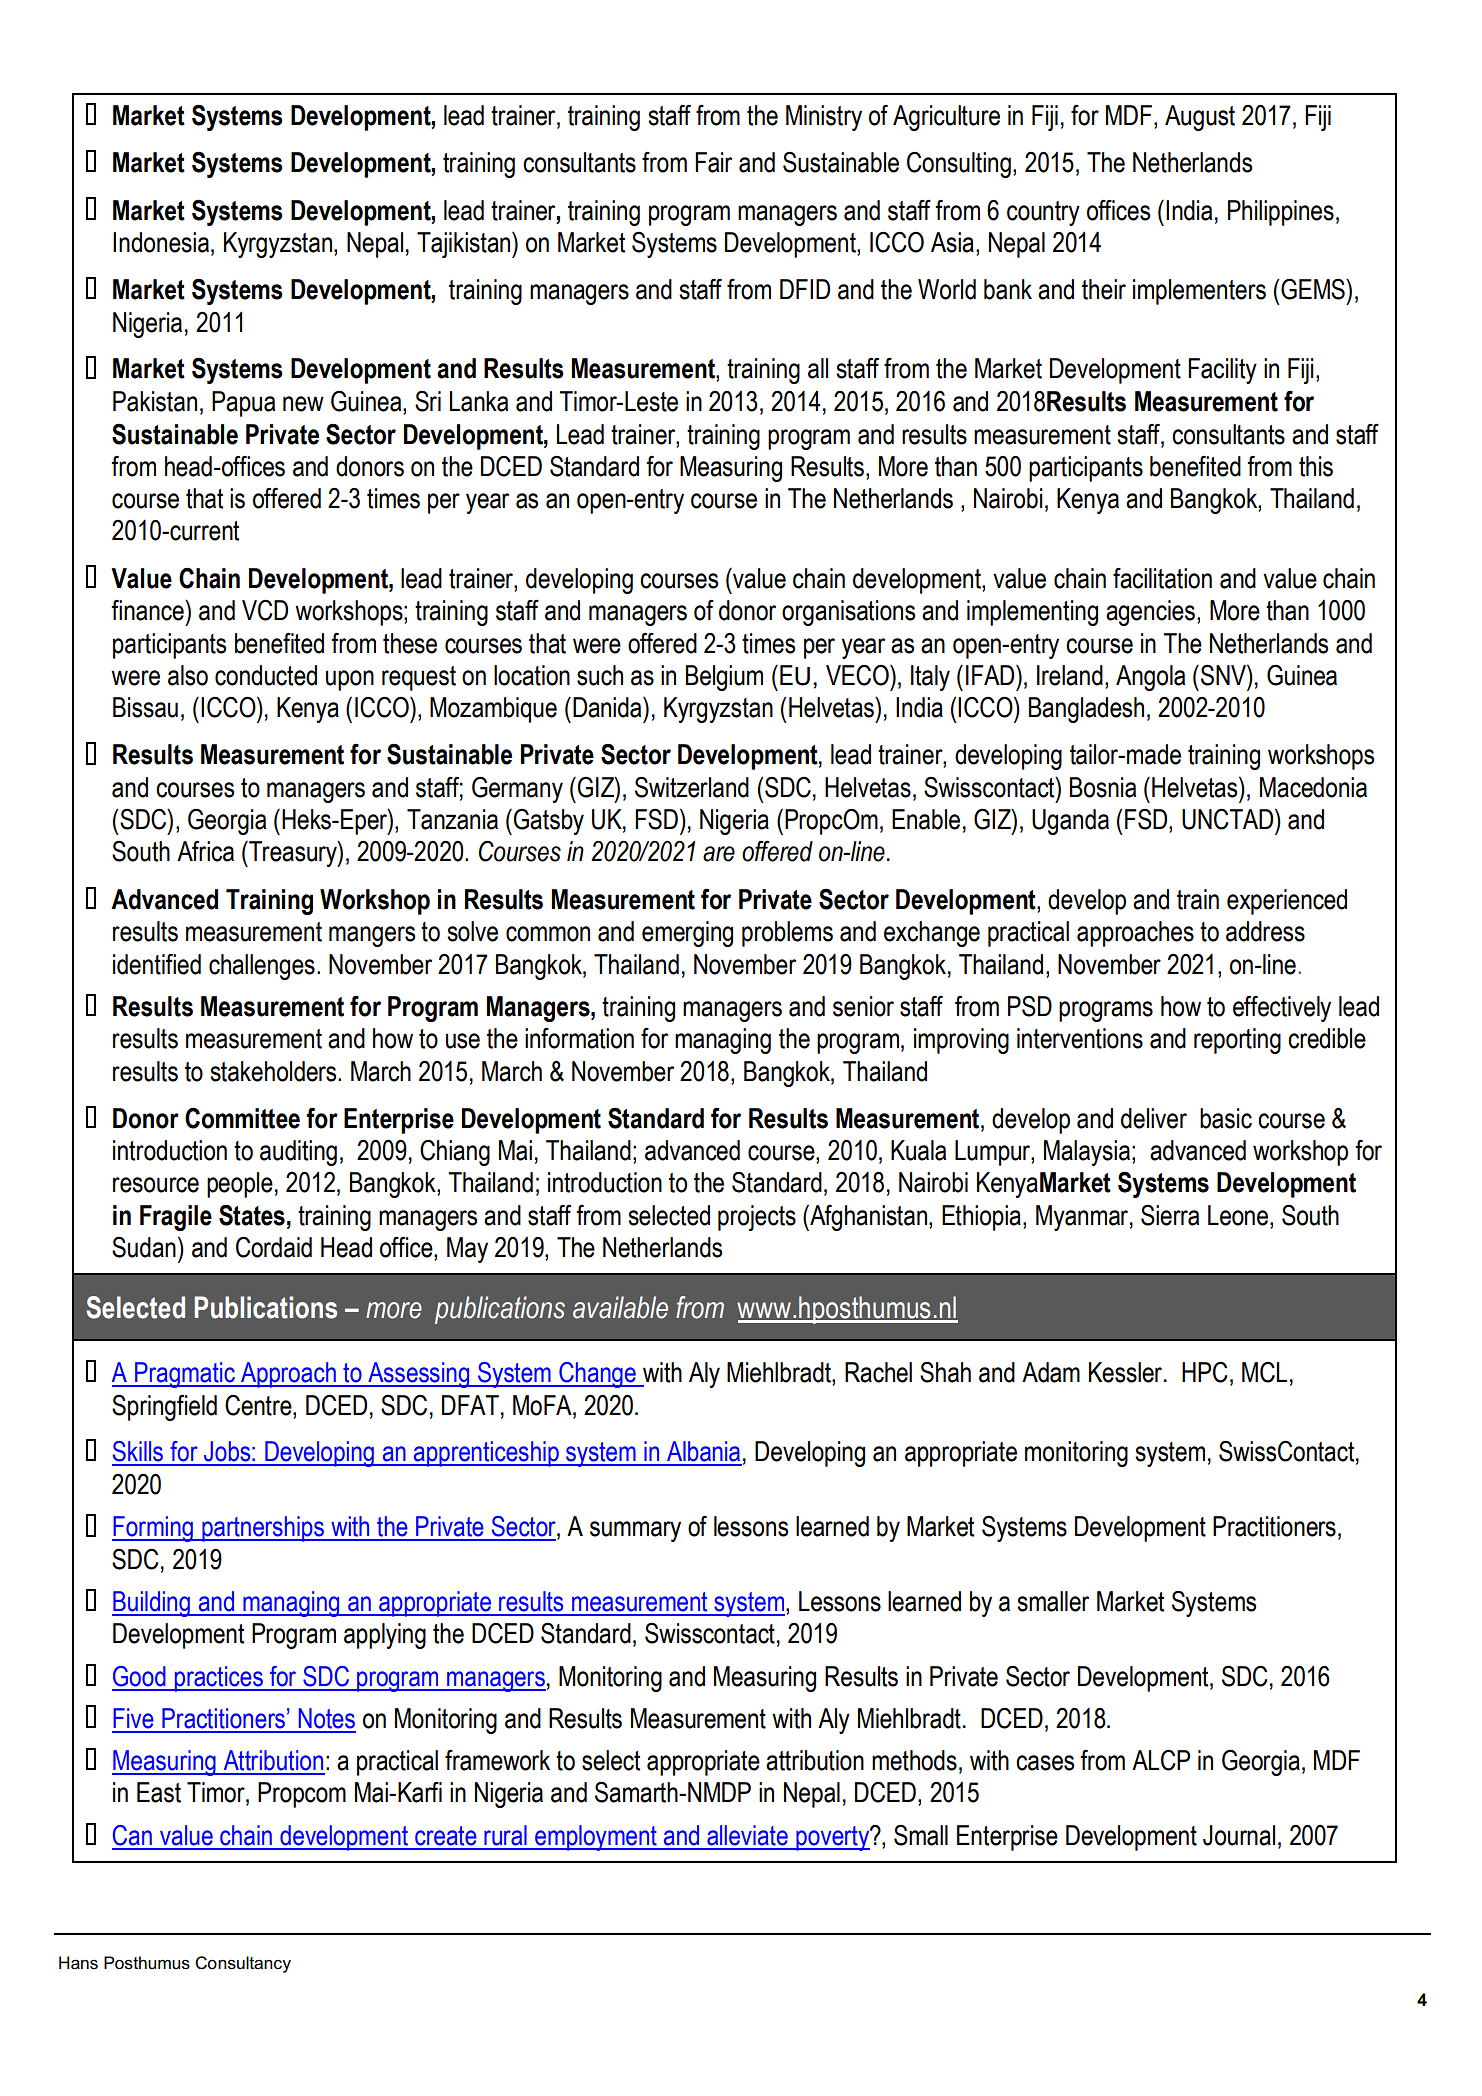  Describe the element at coordinates (263, 1529) in the document. I see `partnerships` at that location.
